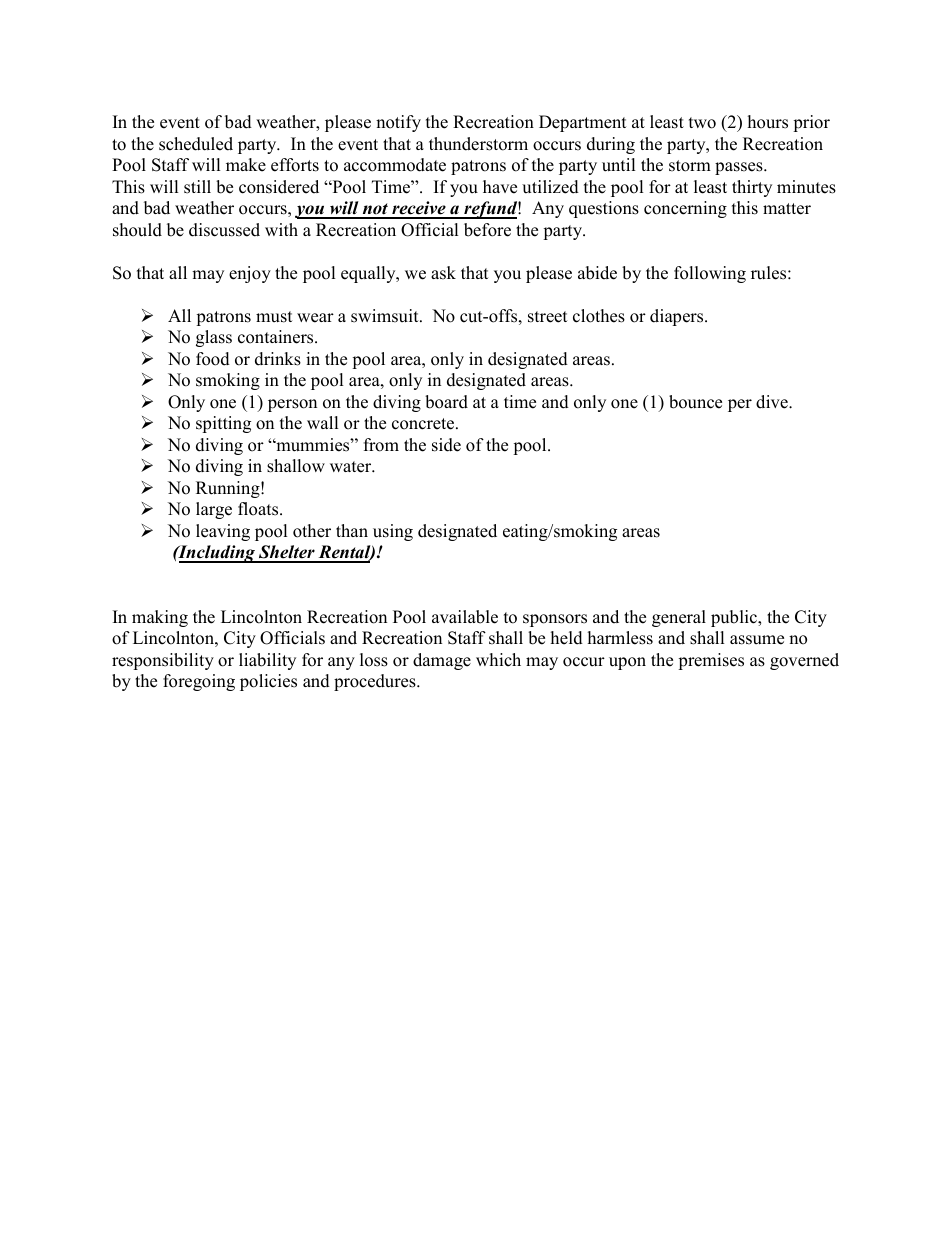  I want to click on bounce, so click(695, 402).
